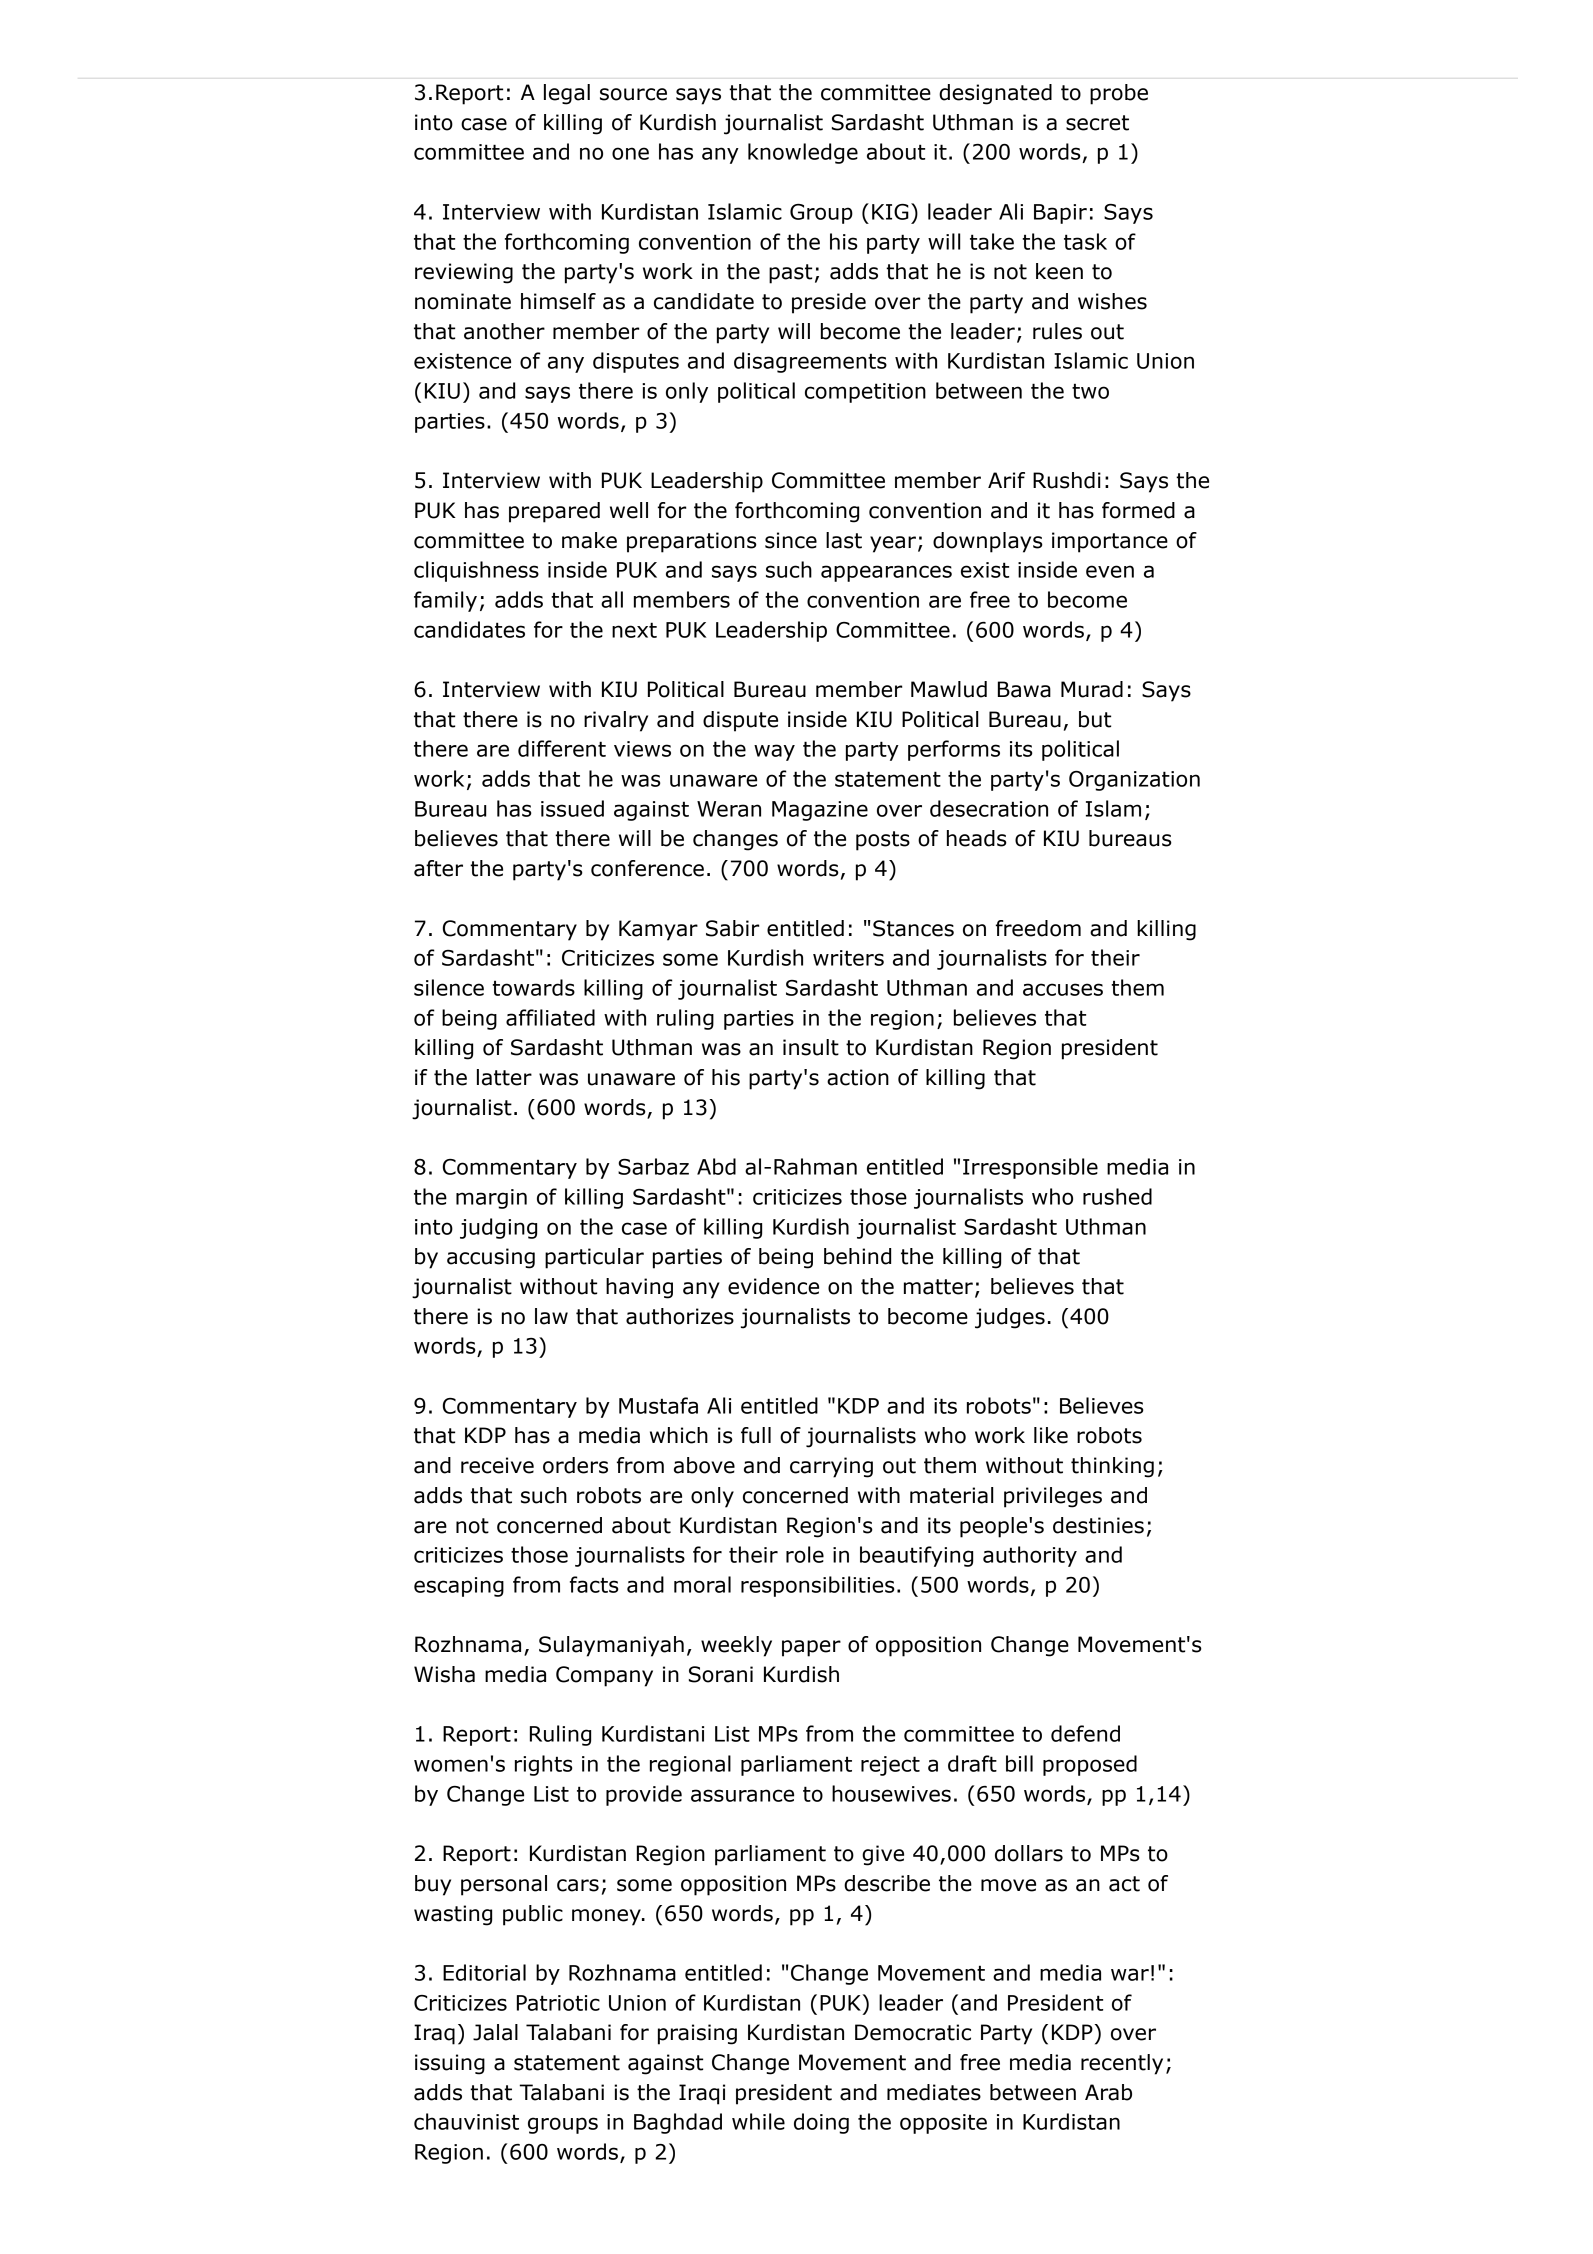 The image size is (1593, 2254). I want to click on Patriotic, so click(558, 2003).
